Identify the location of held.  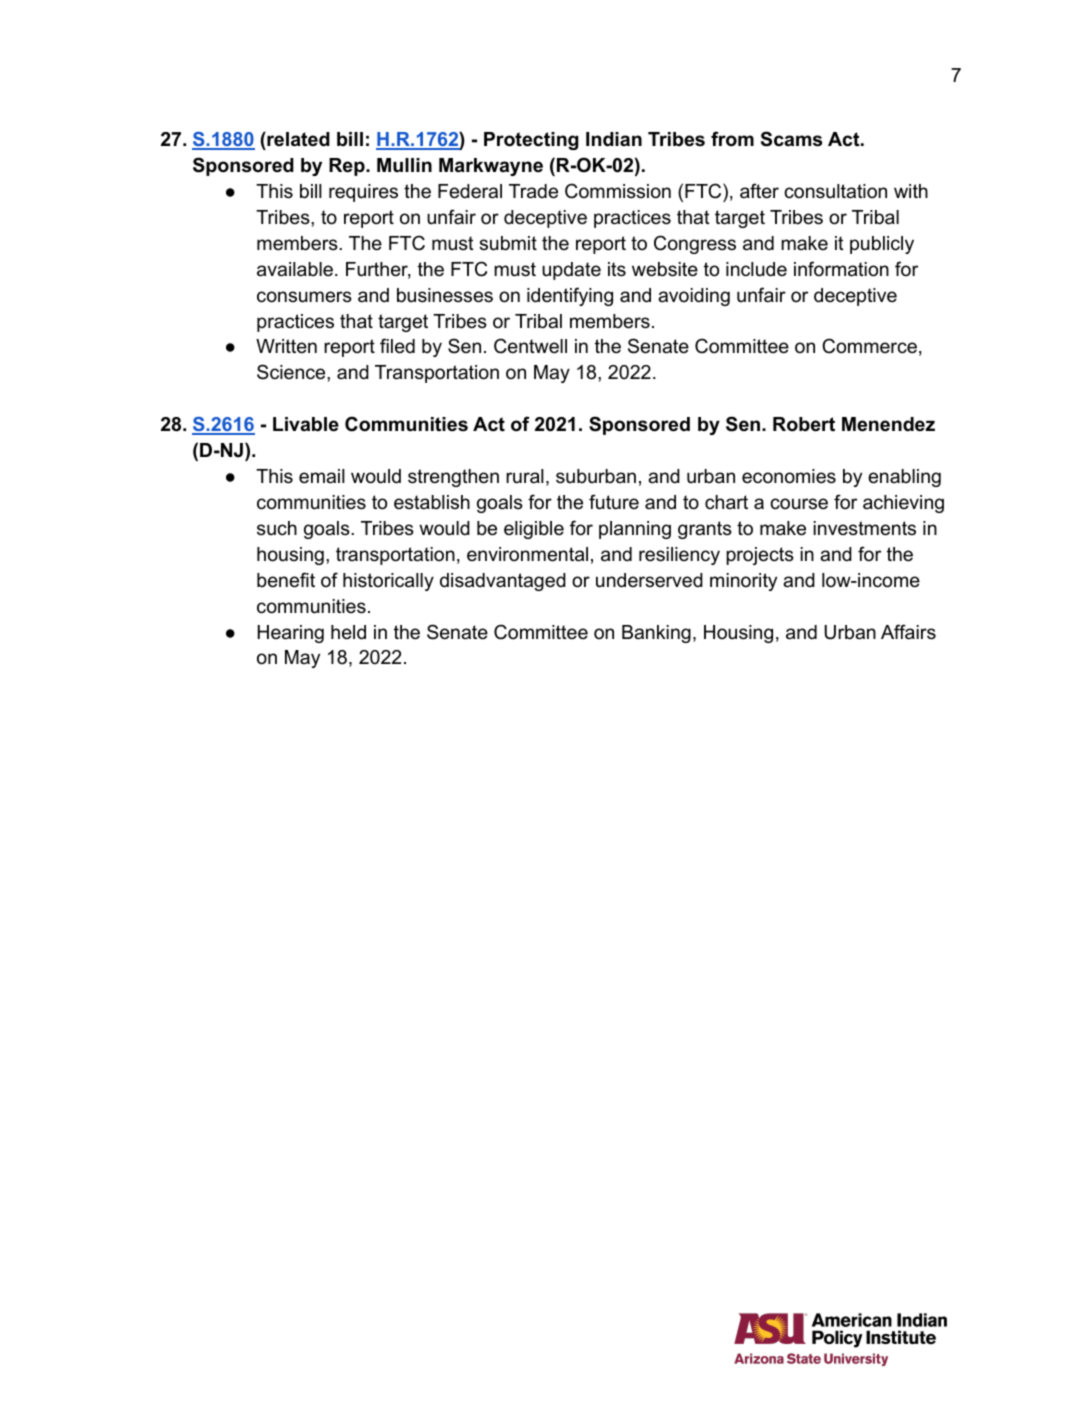
(348, 632).
